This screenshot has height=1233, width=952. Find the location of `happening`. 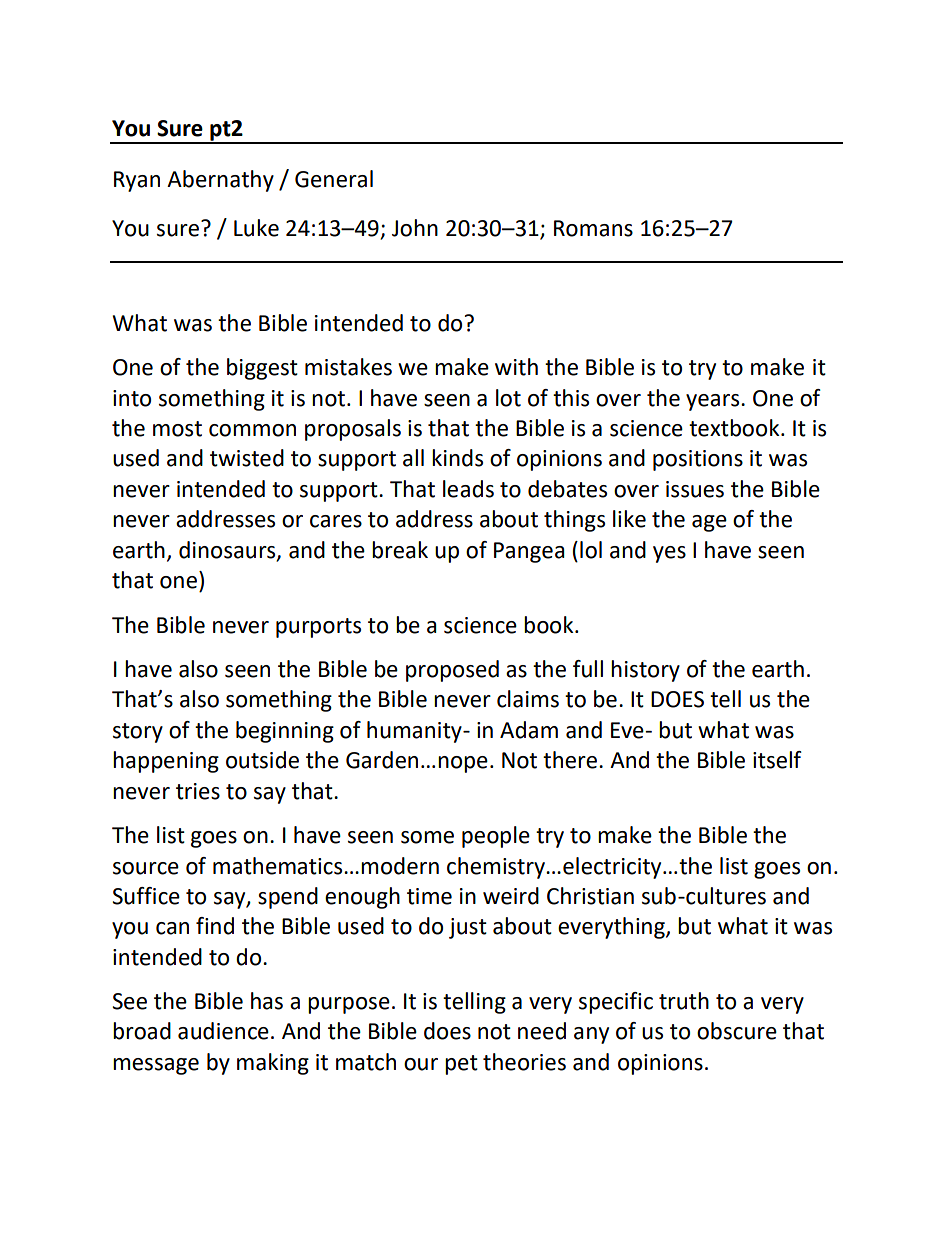

happening is located at coordinates (166, 762).
